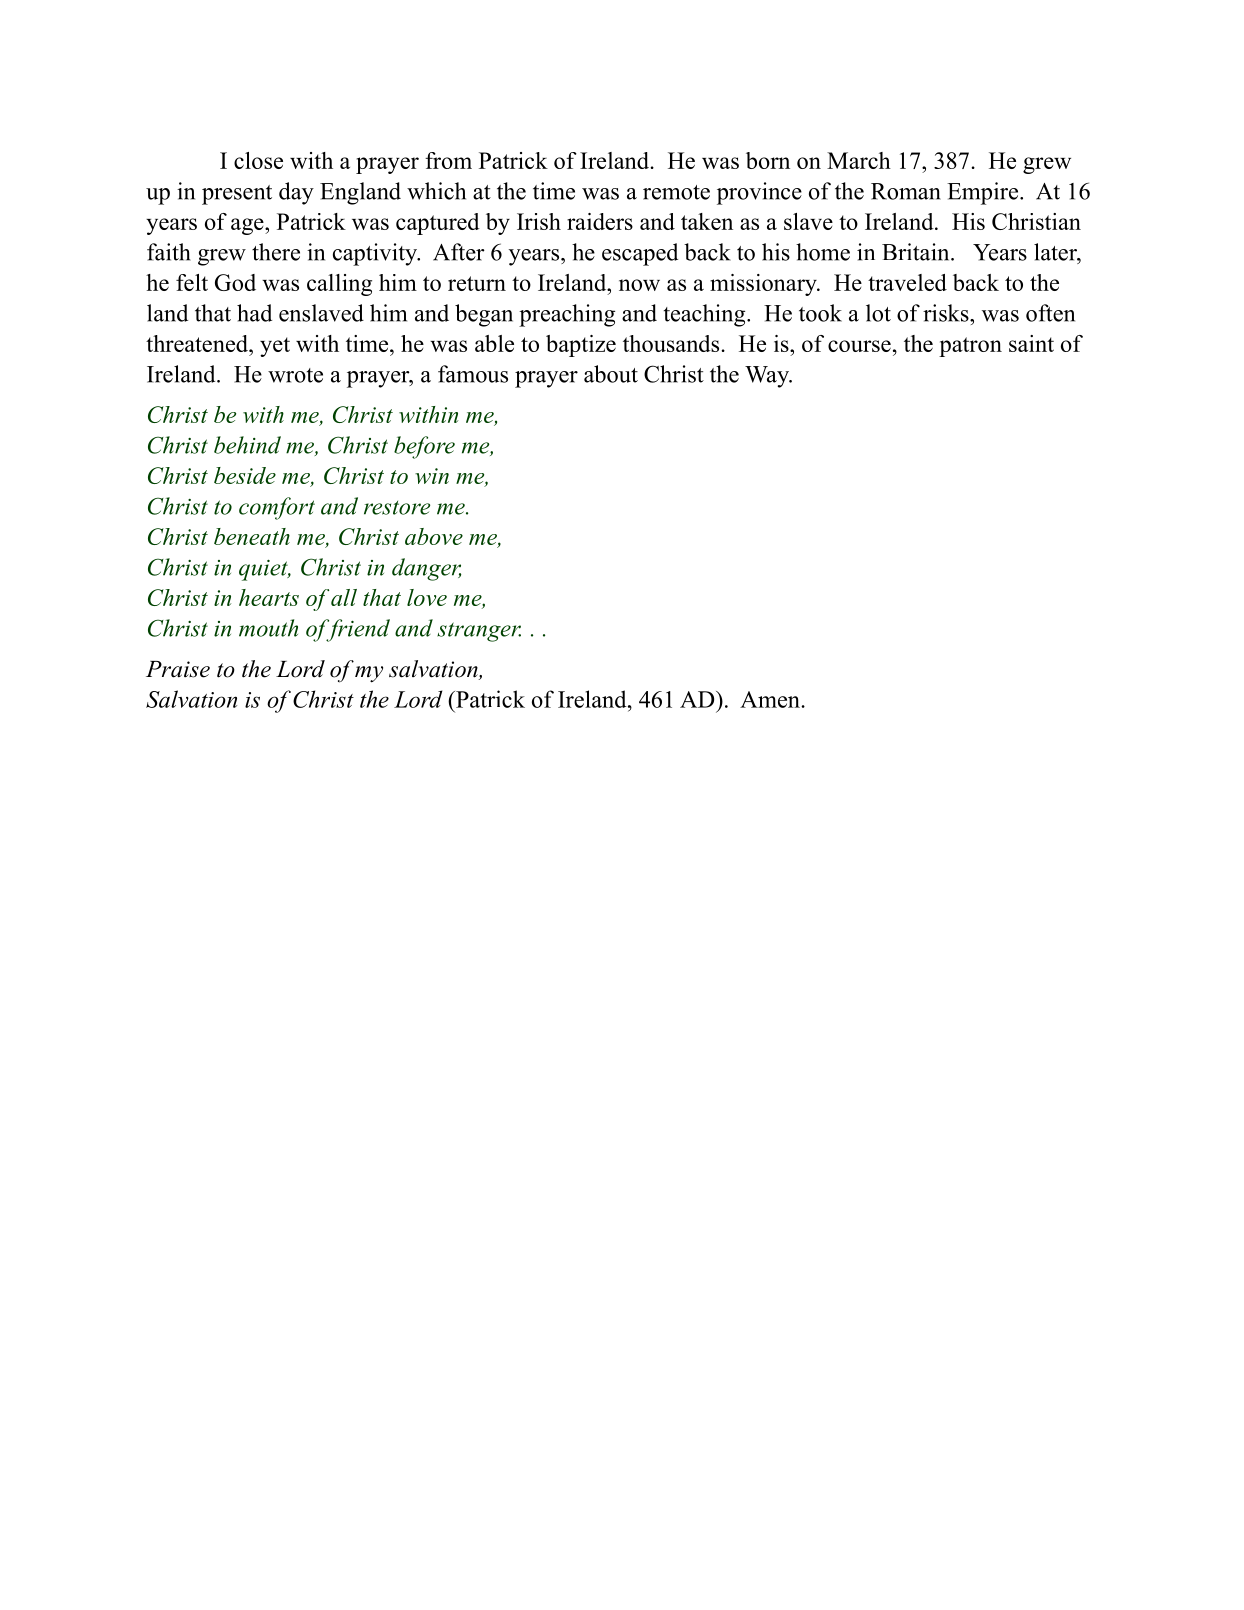 The height and width of the screenshot is (1610, 1244). Describe the element at coordinates (178, 669) in the screenshot. I see `Praise` at that location.
